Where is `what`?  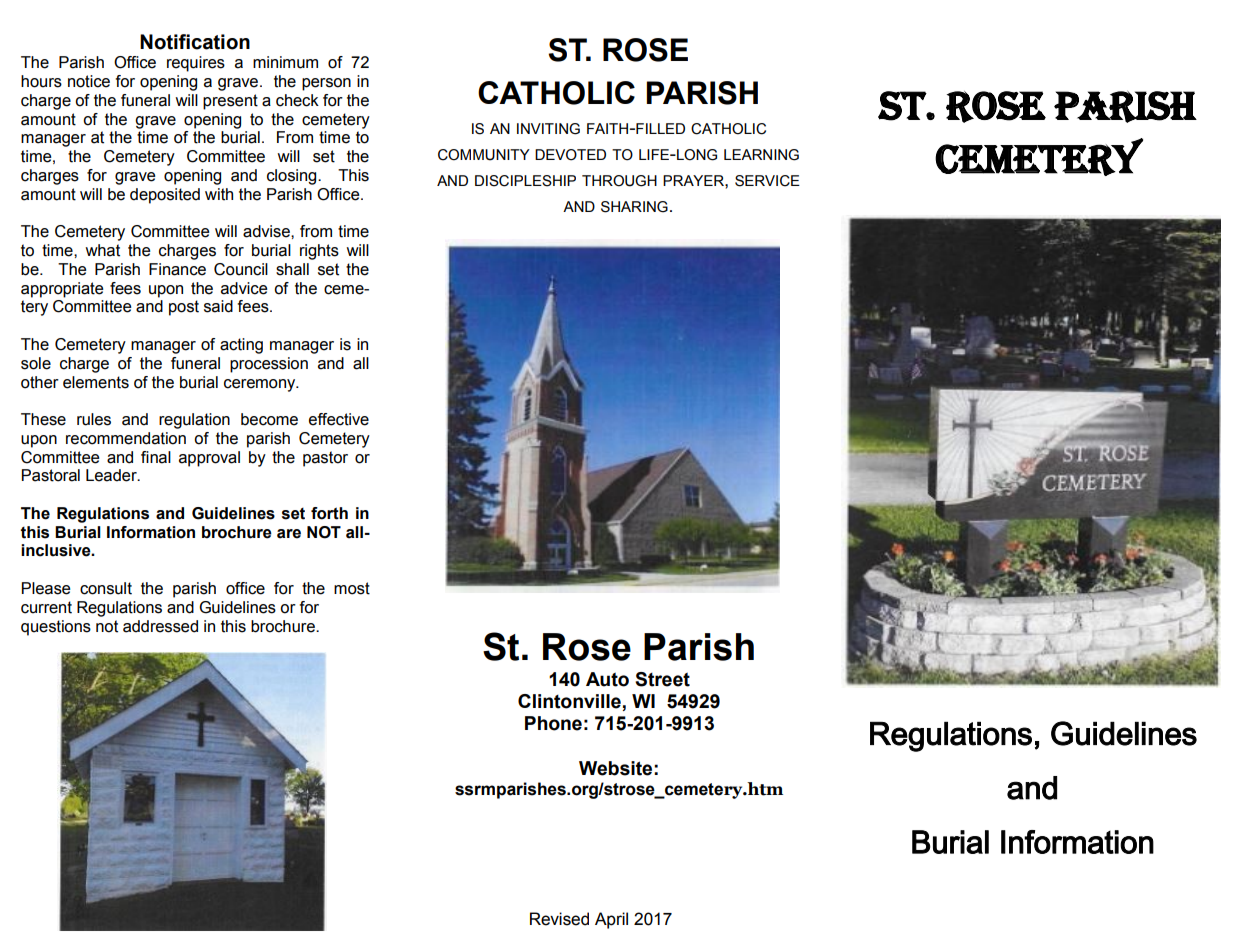 what is located at coordinates (102, 250).
